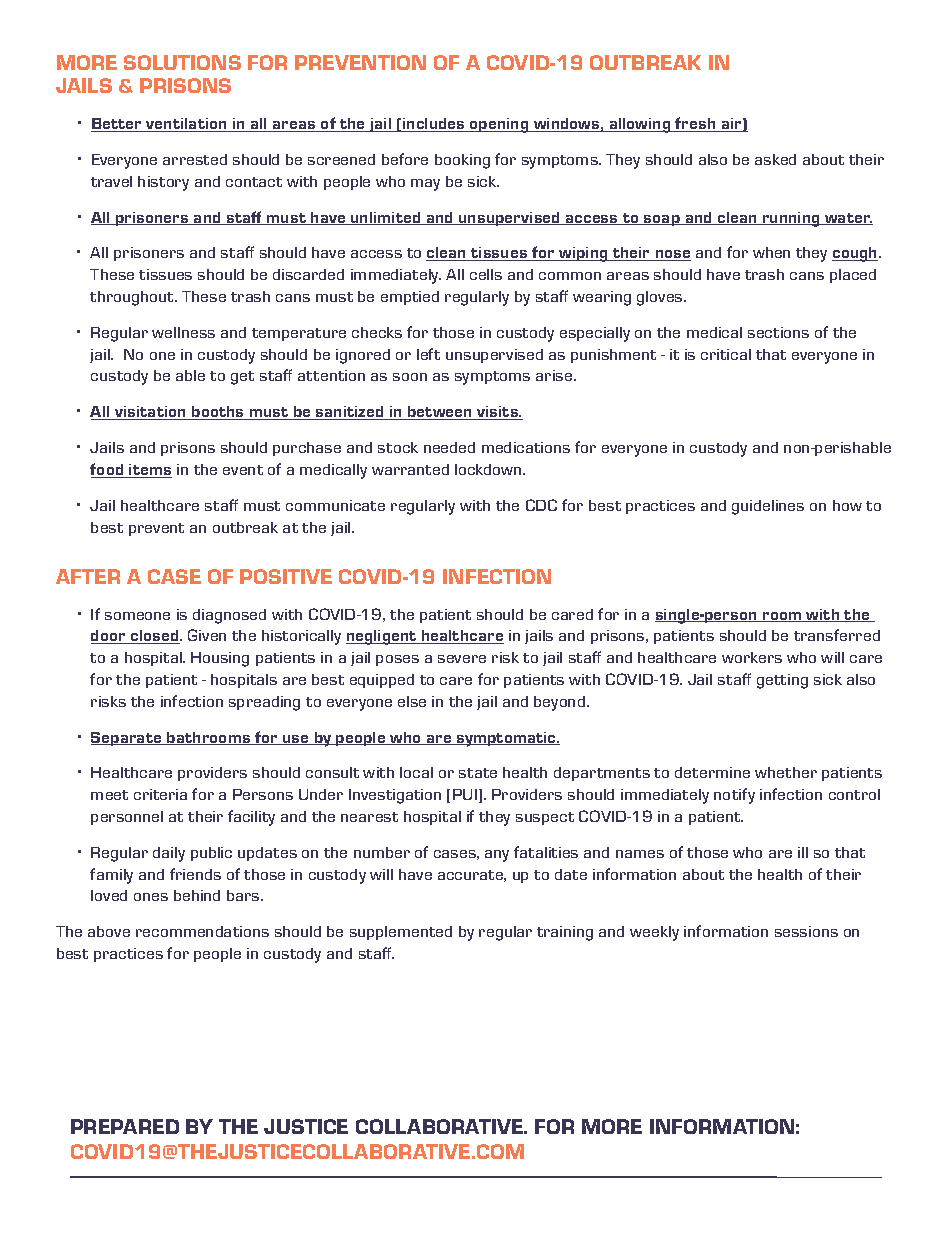  I want to click on left, so click(428, 354).
